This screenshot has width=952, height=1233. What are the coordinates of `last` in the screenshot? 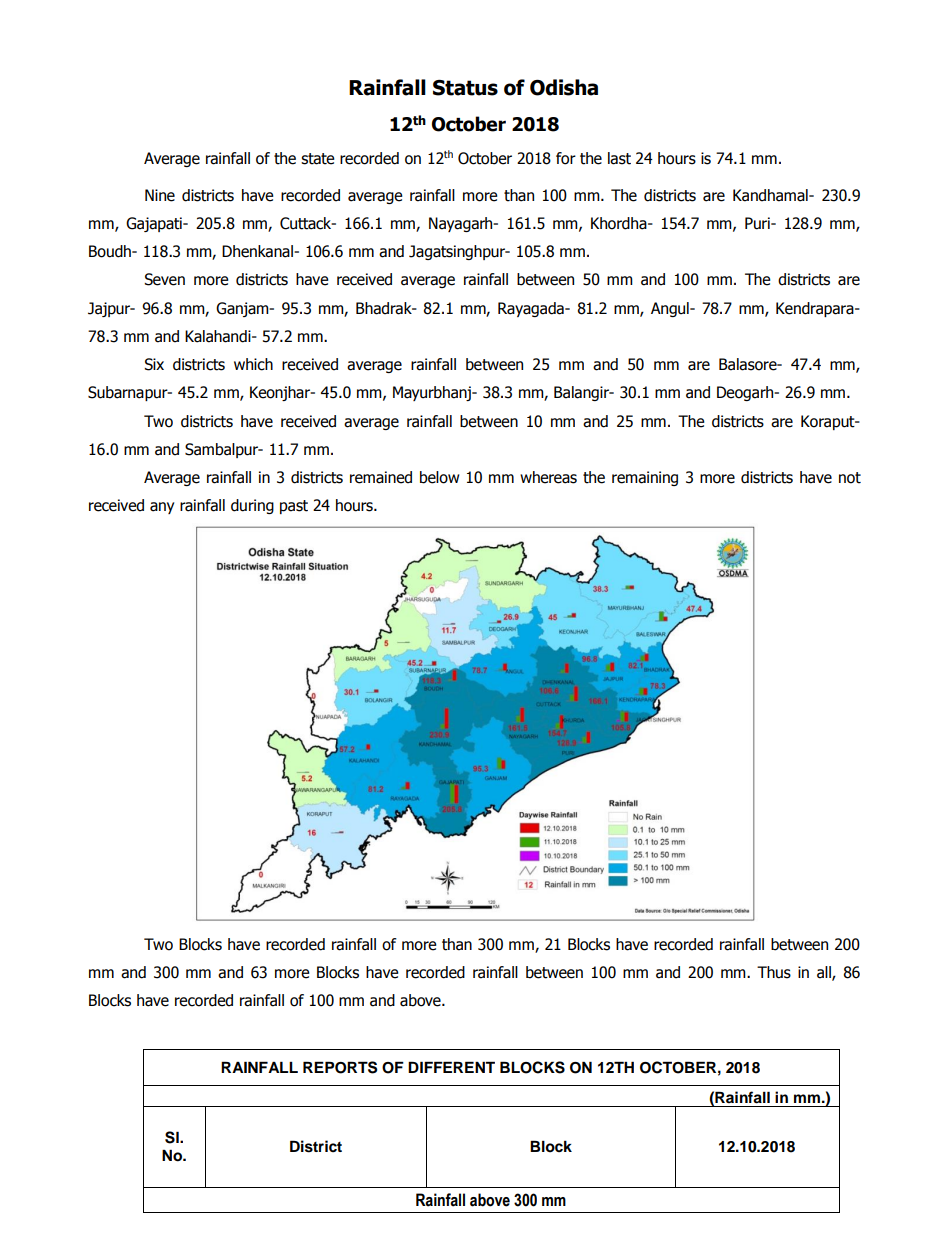 It's located at (619, 158).
